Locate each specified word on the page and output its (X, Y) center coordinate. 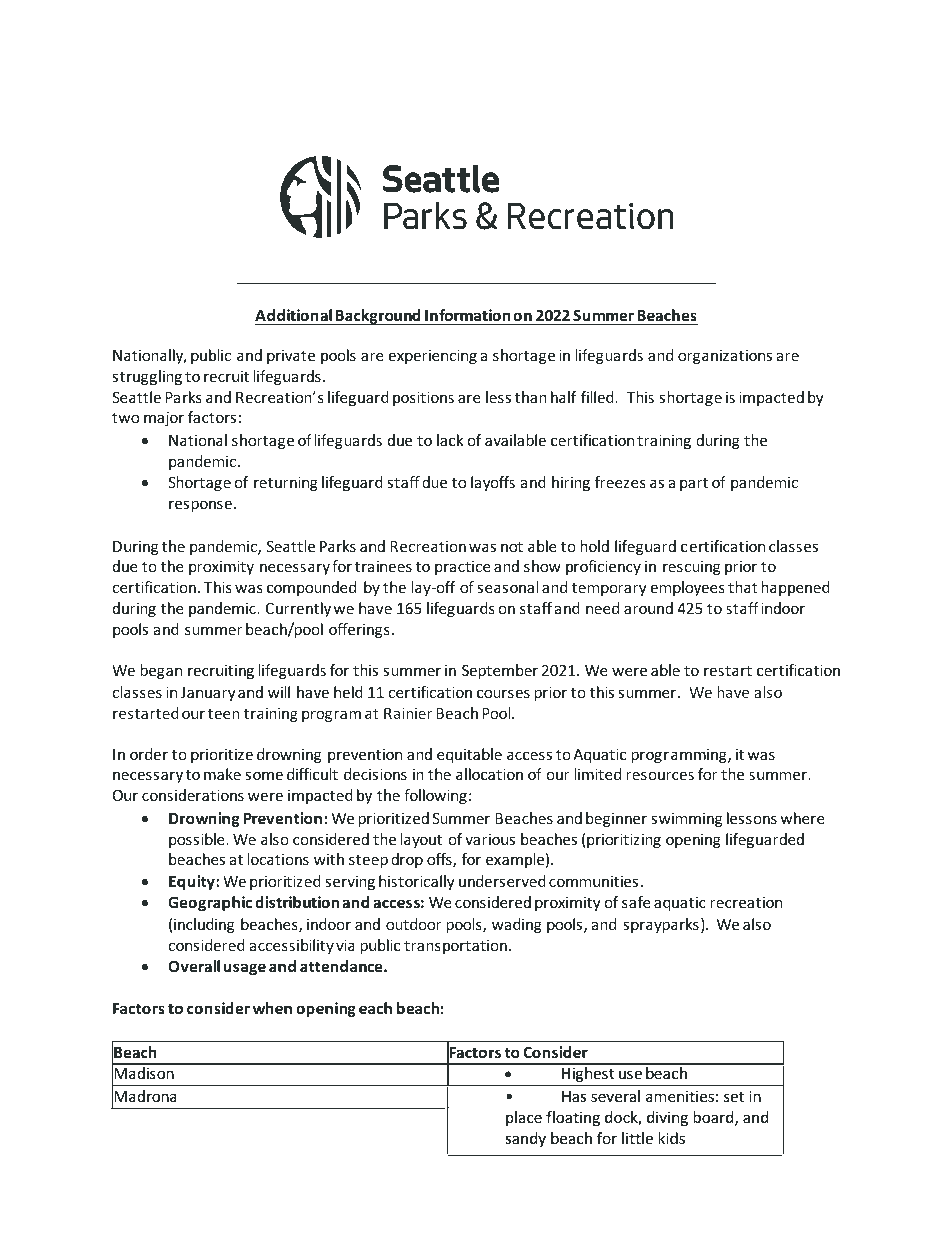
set (734, 1097)
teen (223, 714)
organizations (725, 356)
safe (636, 902)
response (202, 506)
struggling (147, 377)
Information (468, 315)
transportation (455, 946)
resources (660, 775)
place (524, 1118)
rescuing (691, 567)
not (512, 547)
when (272, 1008)
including (204, 925)
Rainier (408, 713)
